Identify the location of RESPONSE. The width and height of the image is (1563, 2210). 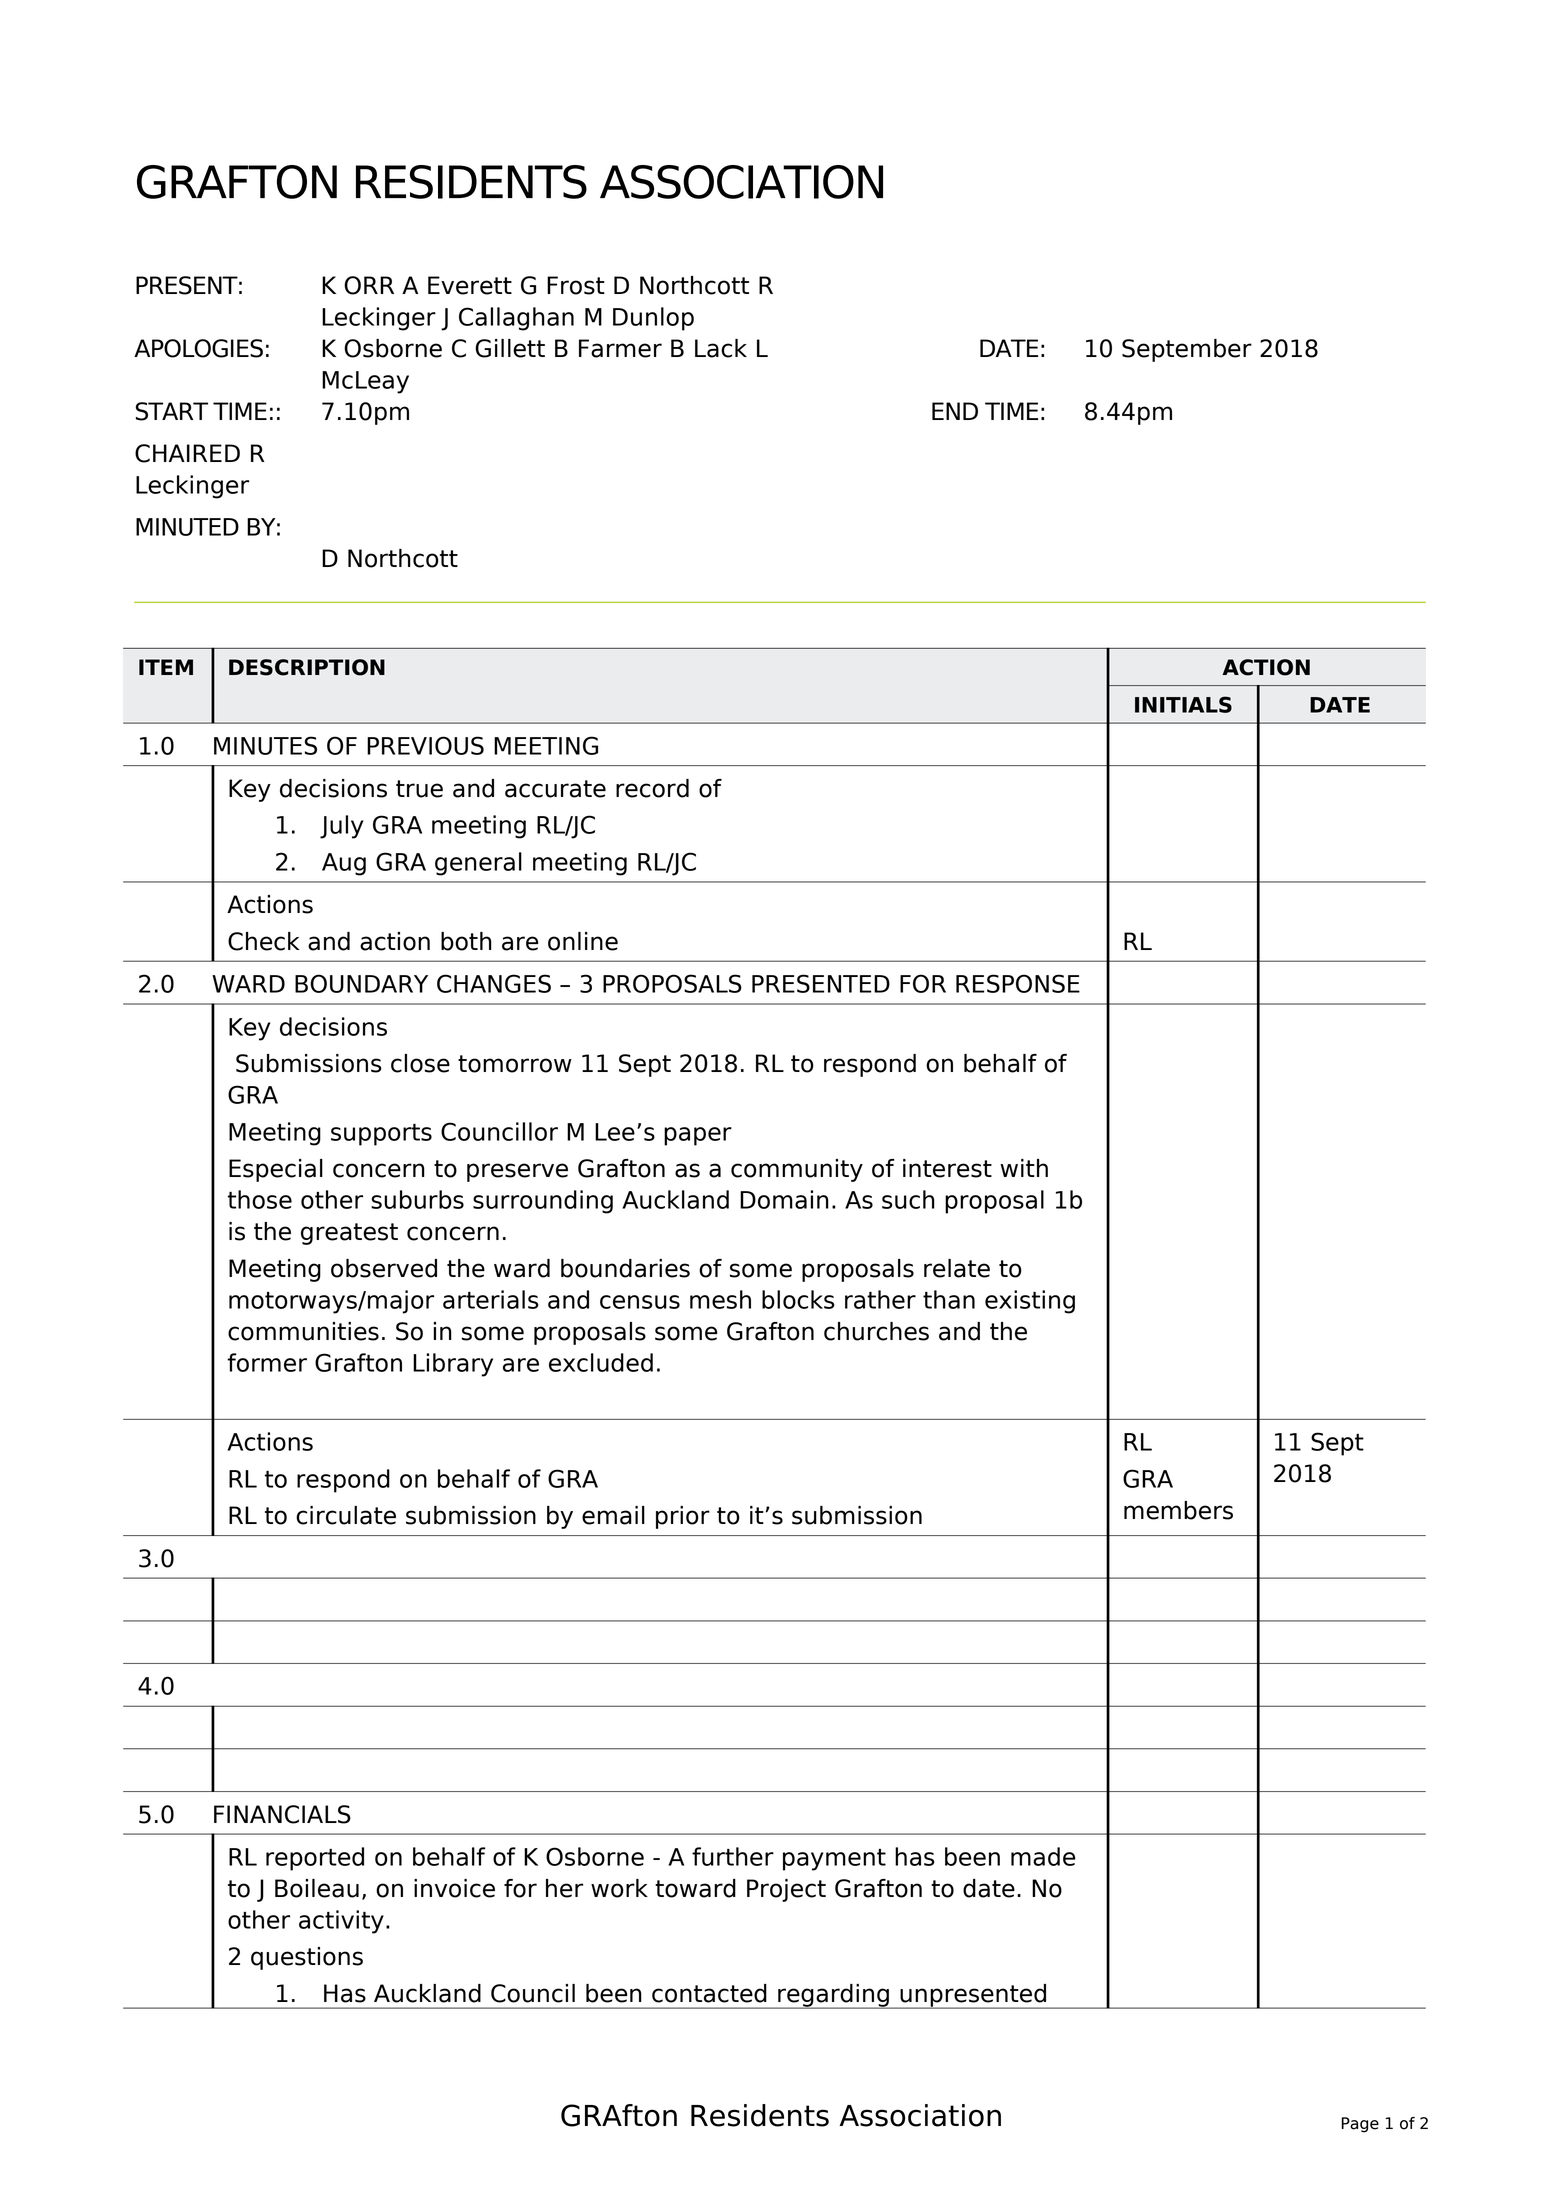
(1018, 983).
